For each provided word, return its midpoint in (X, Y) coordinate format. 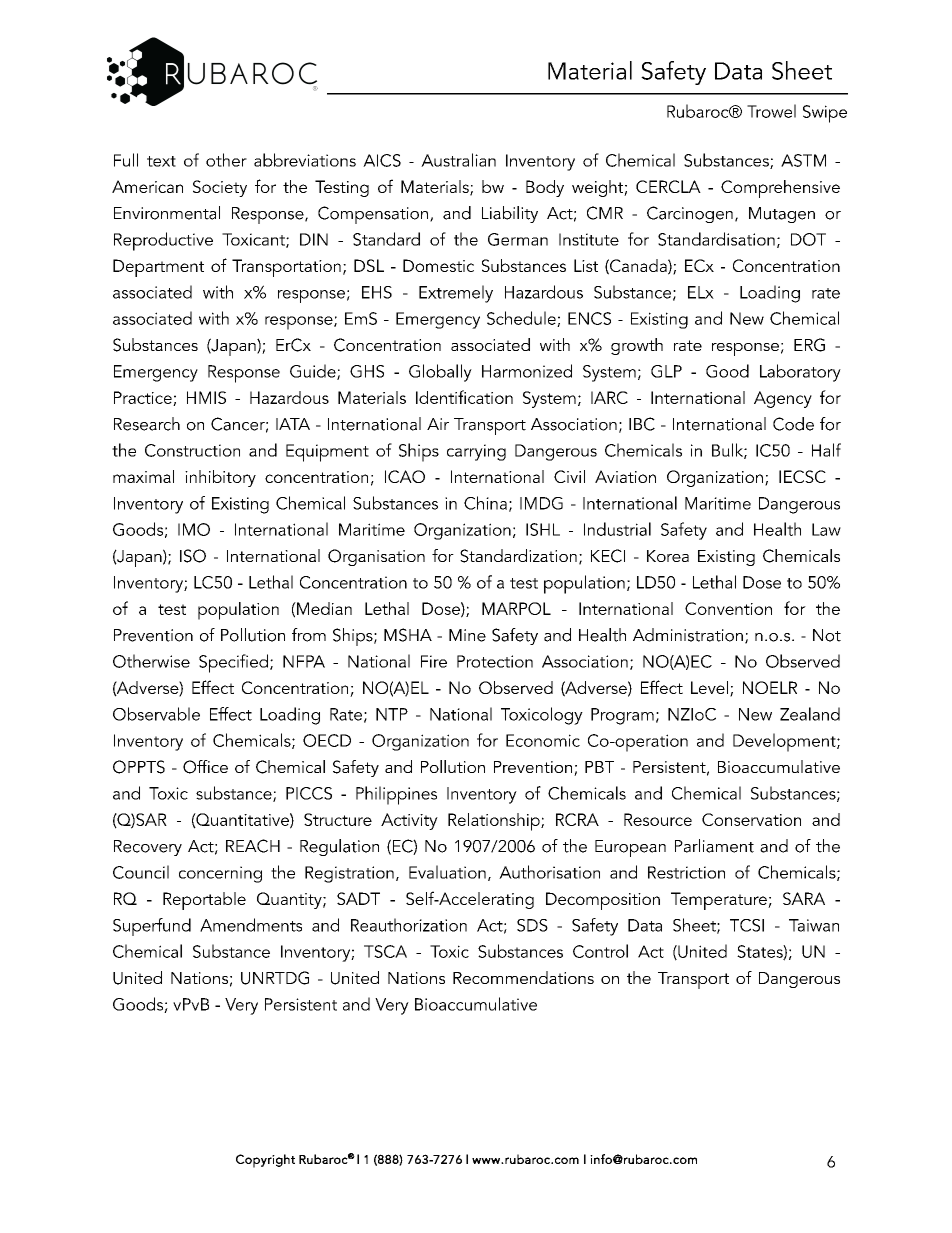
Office (205, 767)
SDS (532, 925)
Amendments (251, 925)
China (485, 503)
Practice (144, 398)
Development (785, 742)
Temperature (720, 901)
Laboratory (800, 373)
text (161, 161)
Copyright (265, 1161)
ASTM (803, 160)
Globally (440, 373)
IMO (194, 529)
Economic (543, 740)
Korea (668, 556)
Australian (458, 160)
